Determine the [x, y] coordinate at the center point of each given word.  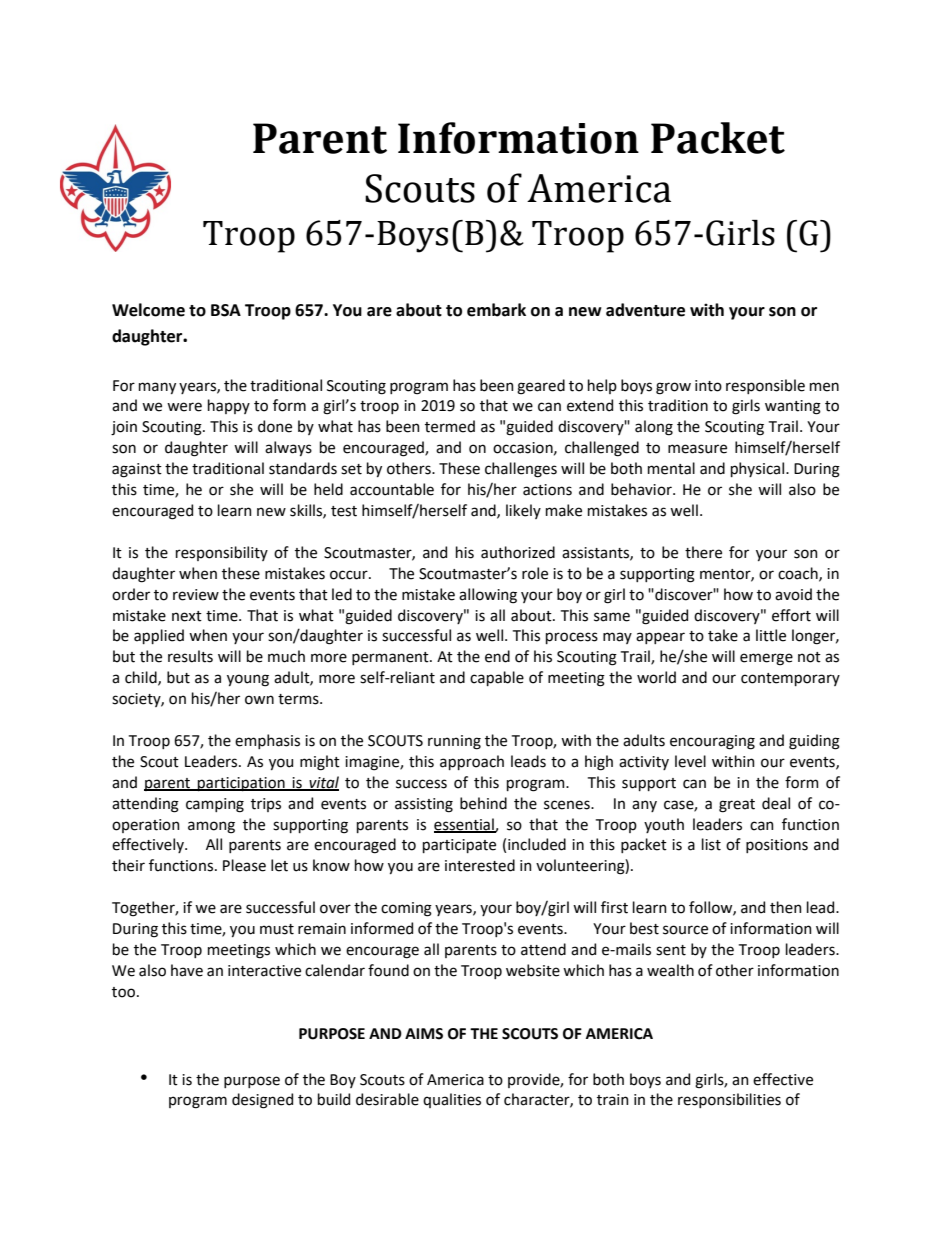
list [711, 844]
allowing [488, 596]
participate [459, 846]
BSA [226, 310]
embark [496, 310]
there [703, 552]
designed [262, 1101]
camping [215, 805]
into [708, 386]
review [196, 595]
